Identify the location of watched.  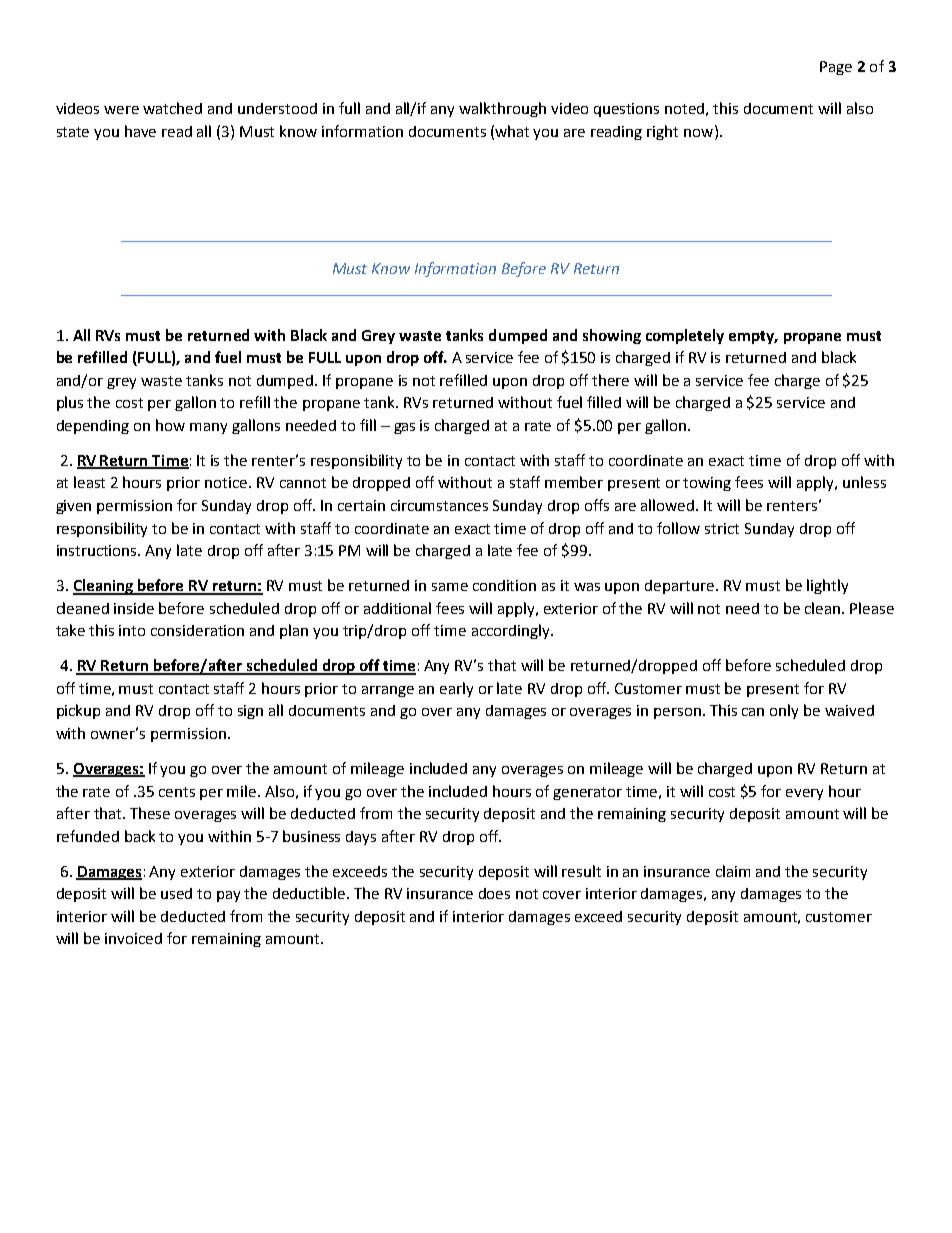
(172, 108).
